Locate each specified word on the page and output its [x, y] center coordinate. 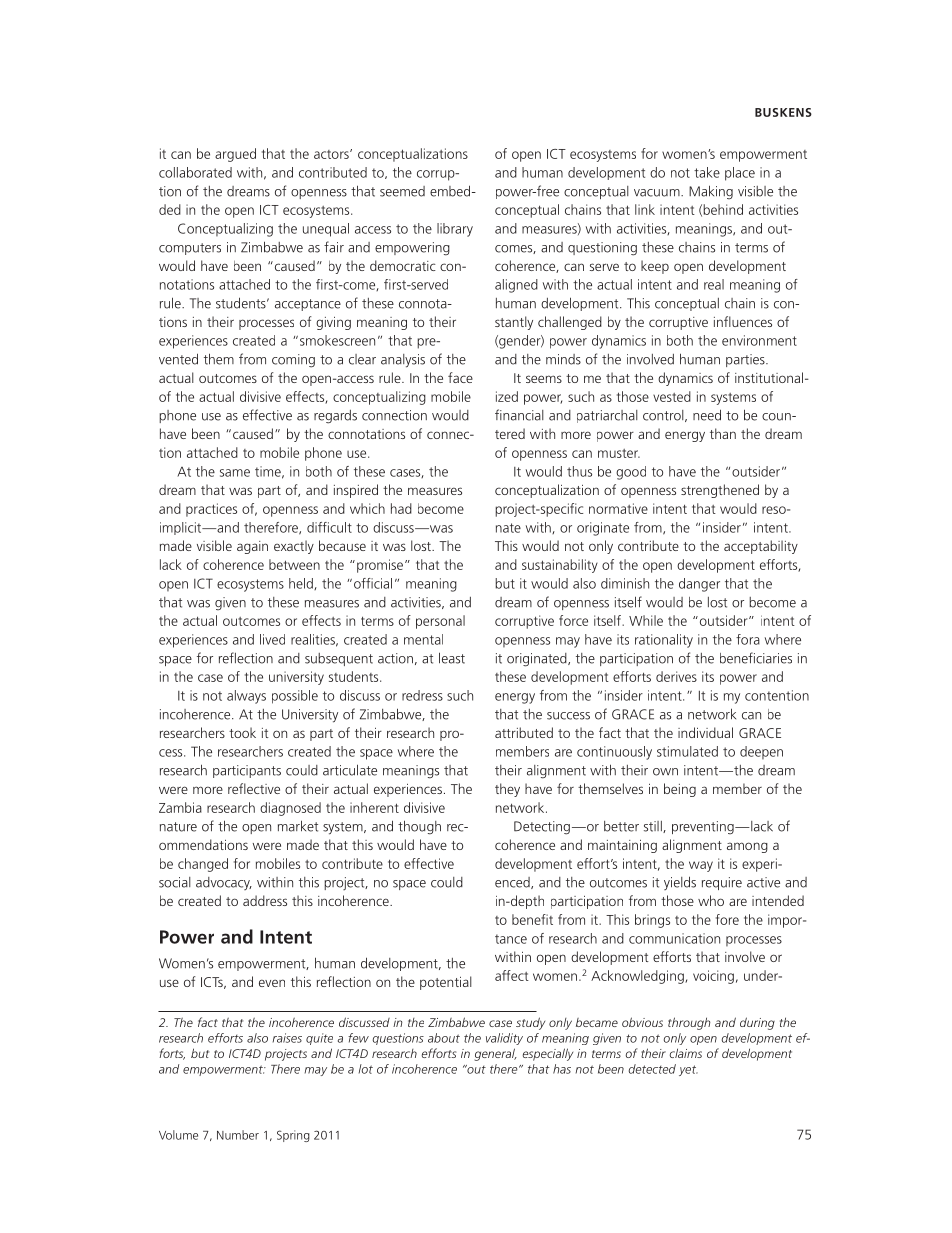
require [722, 883]
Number [238, 1135]
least [452, 658]
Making [711, 192]
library [455, 230]
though [419, 827]
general [496, 1054]
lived [272, 639]
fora [748, 639]
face [460, 377]
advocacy [224, 883]
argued [235, 155]
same [235, 473]
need [707, 415]
